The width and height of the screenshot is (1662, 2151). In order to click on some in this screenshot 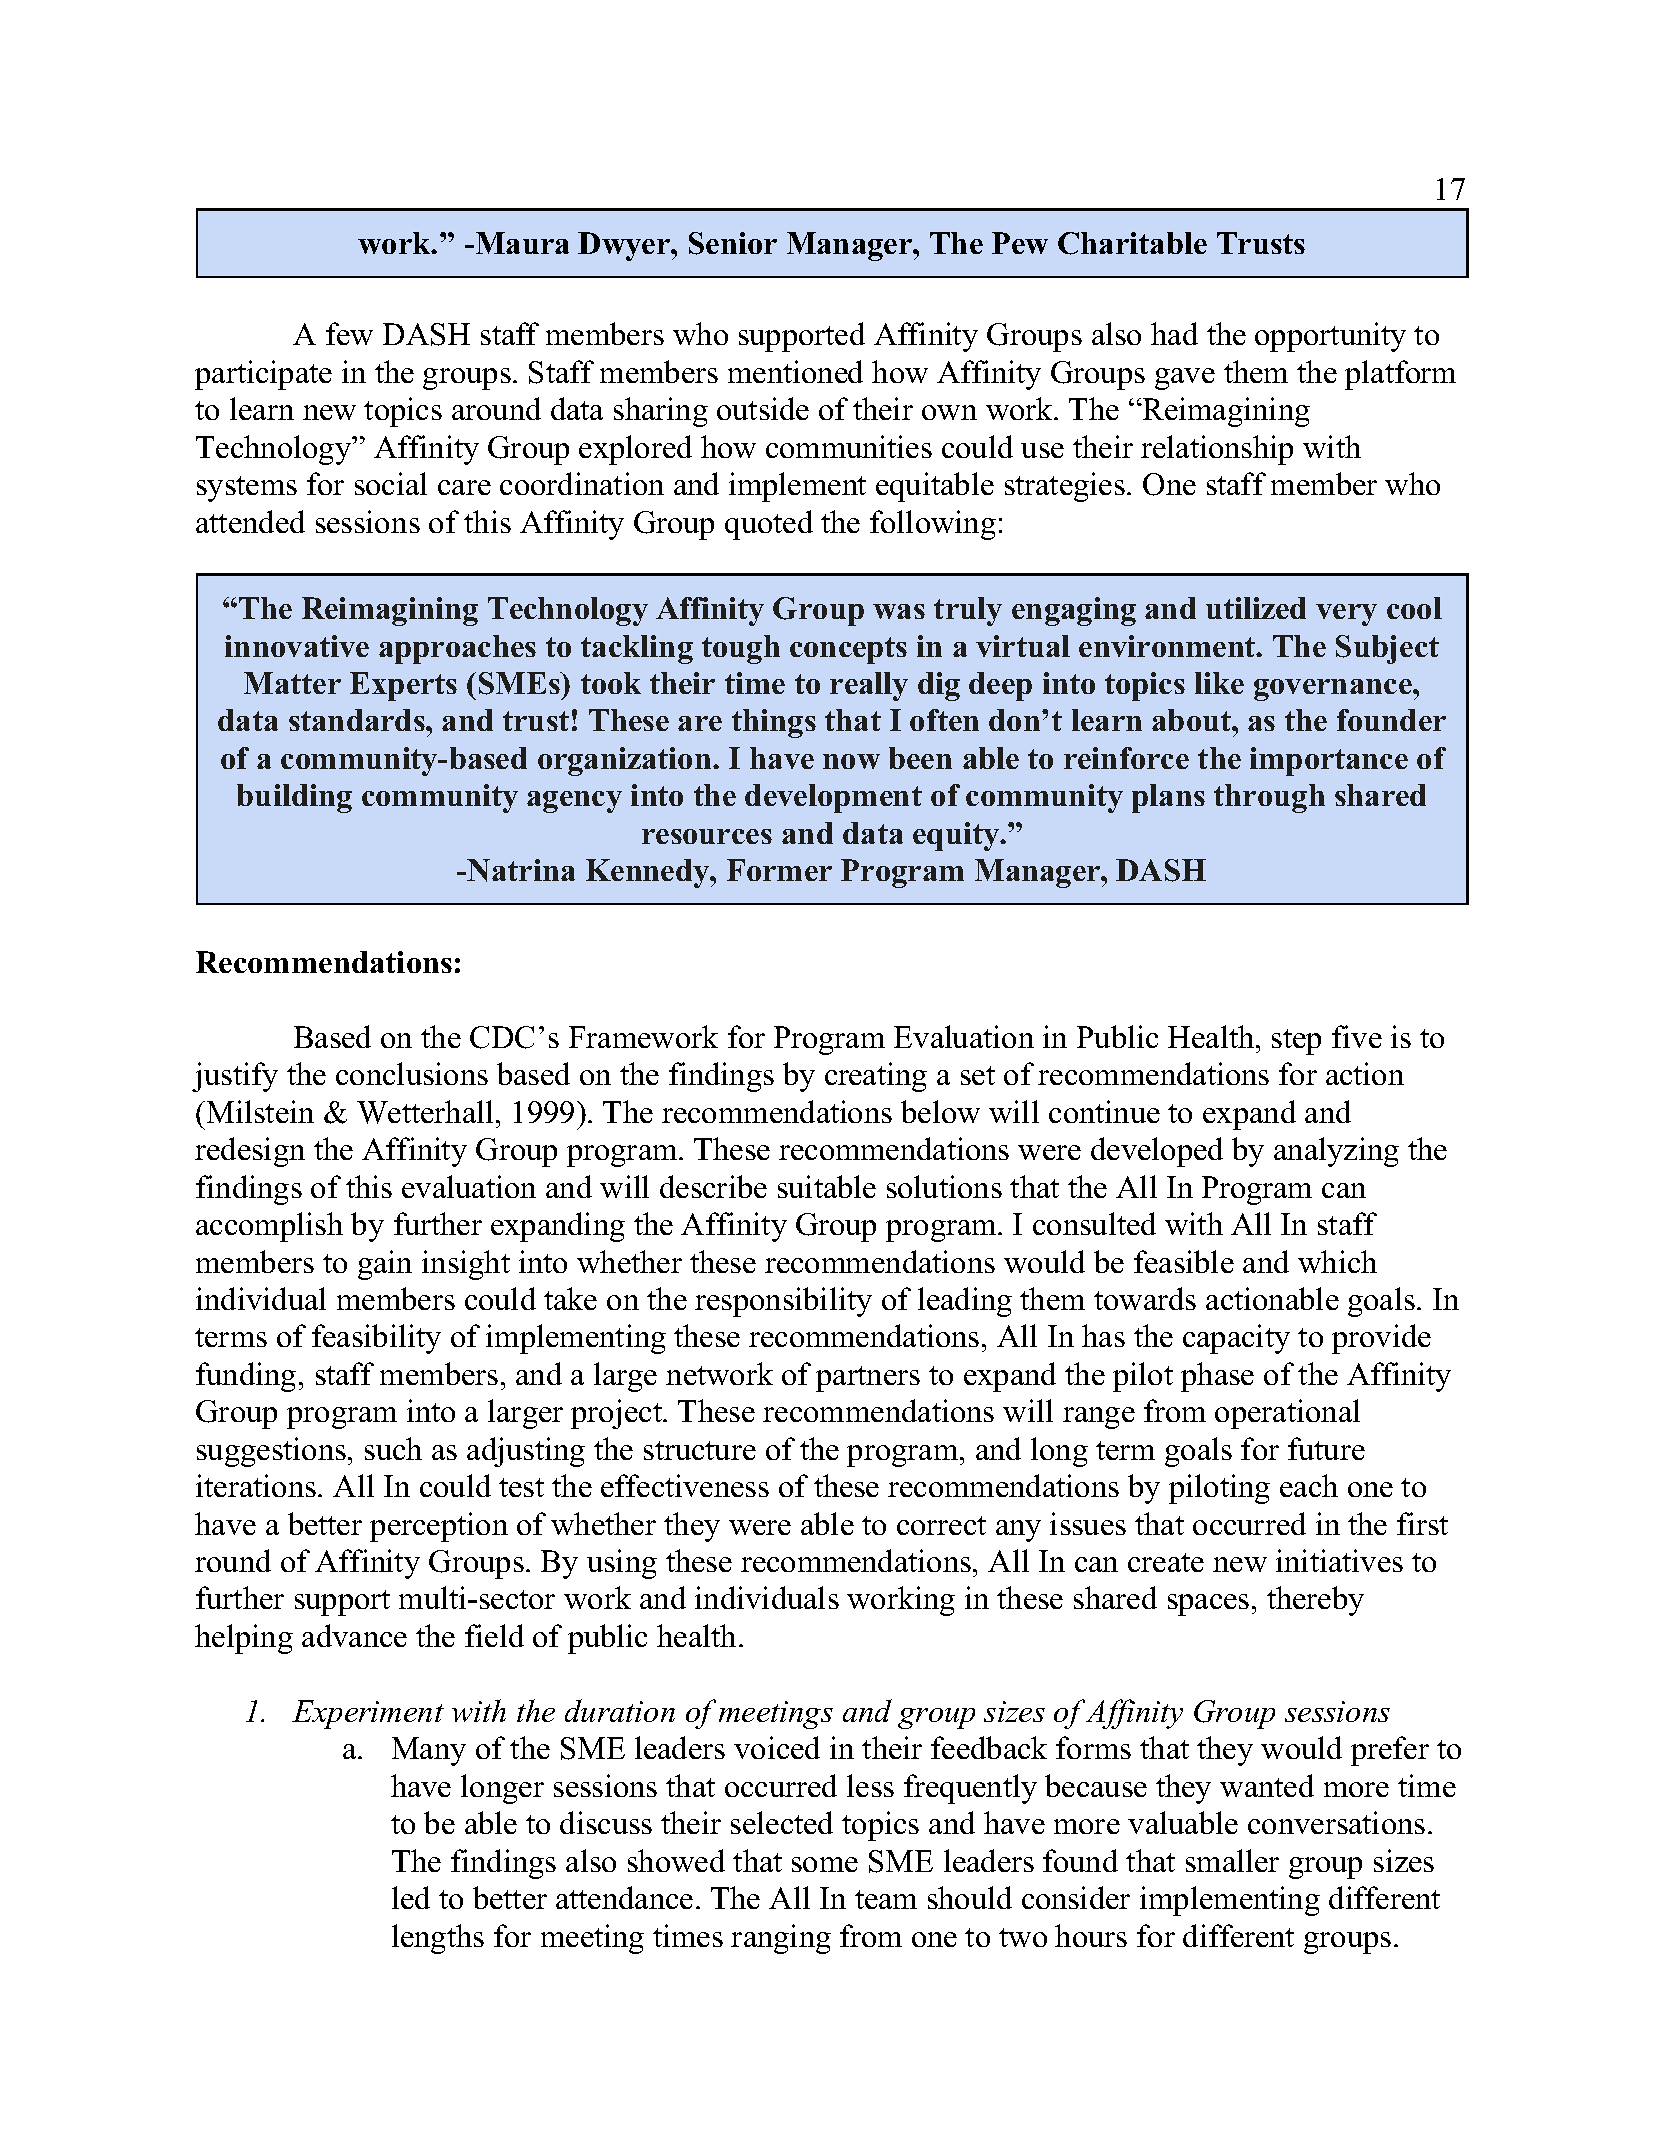, I will do `click(825, 1864)`.
